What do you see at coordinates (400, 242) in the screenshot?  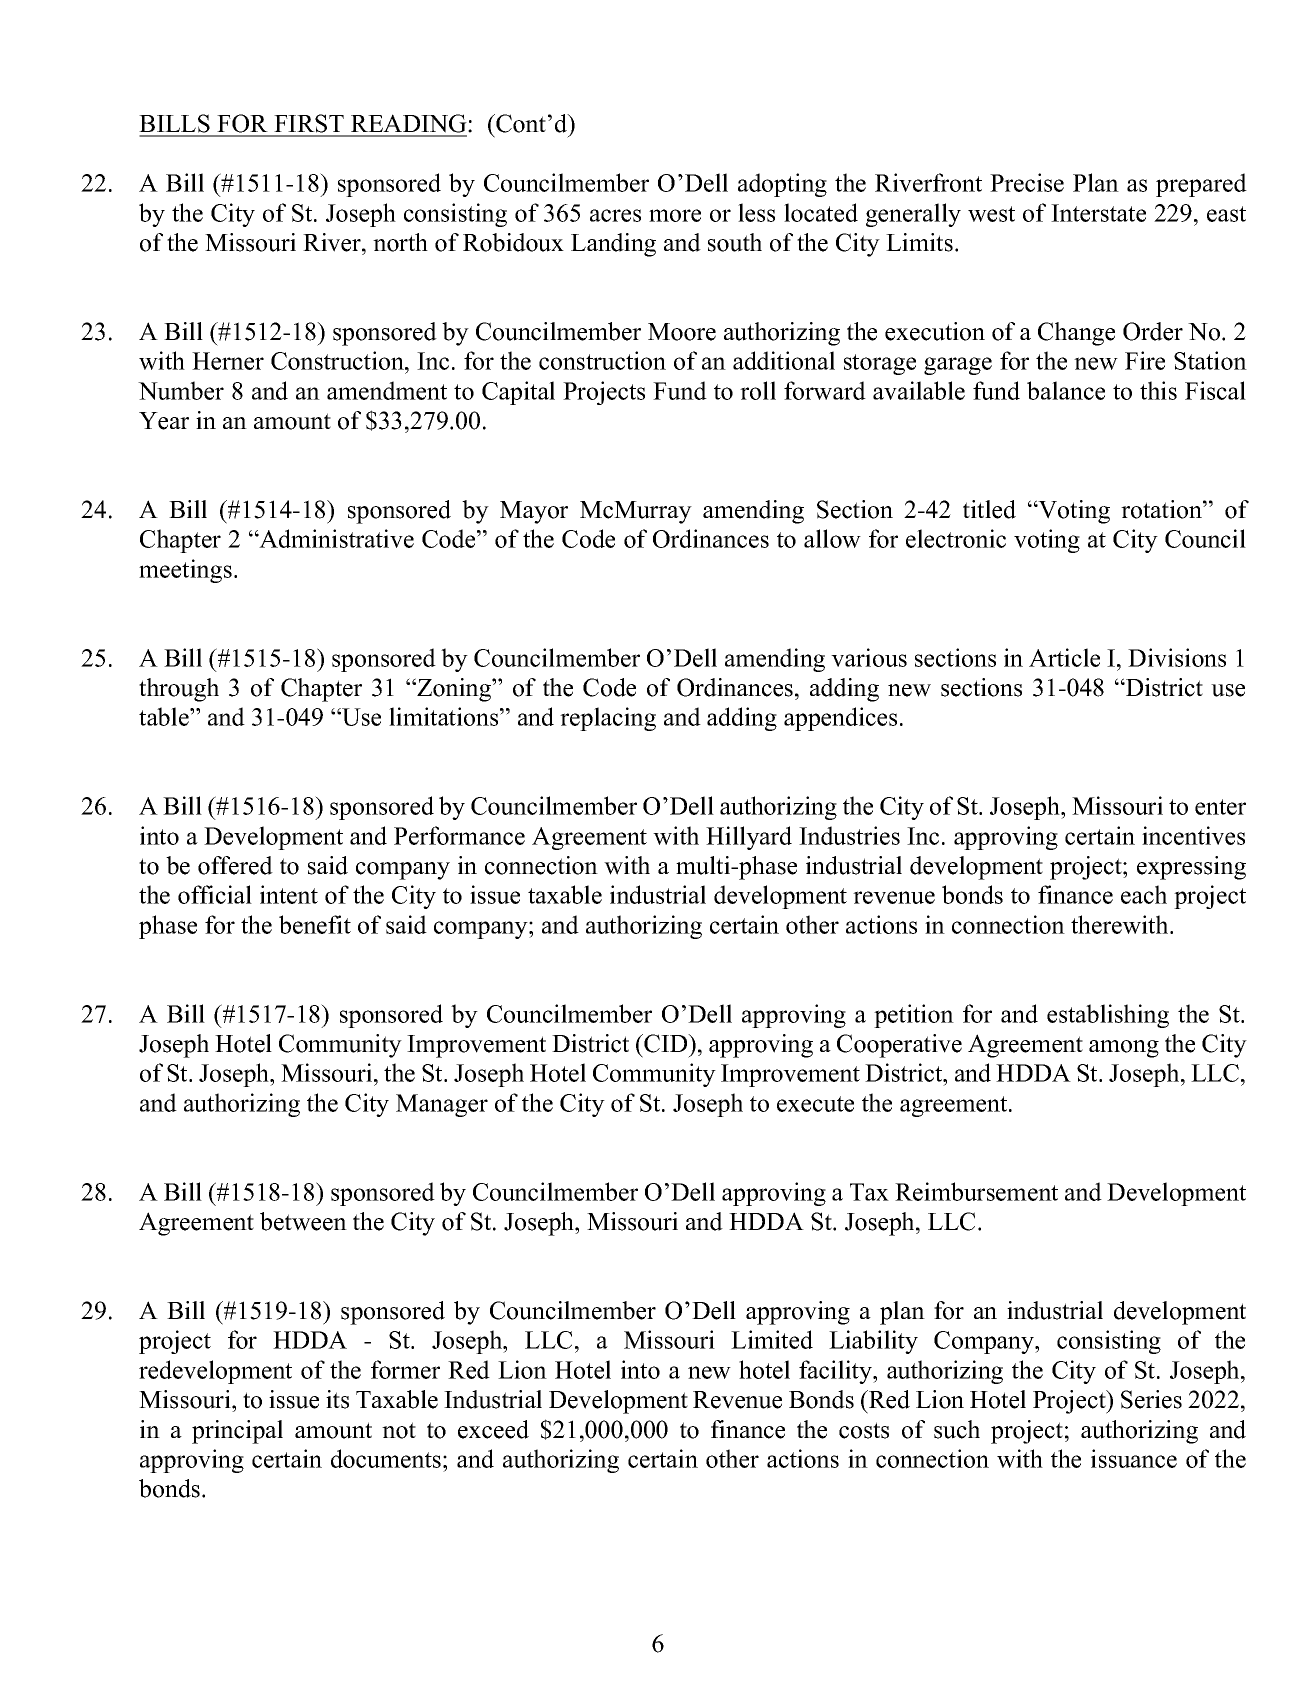 I see `north` at bounding box center [400, 242].
